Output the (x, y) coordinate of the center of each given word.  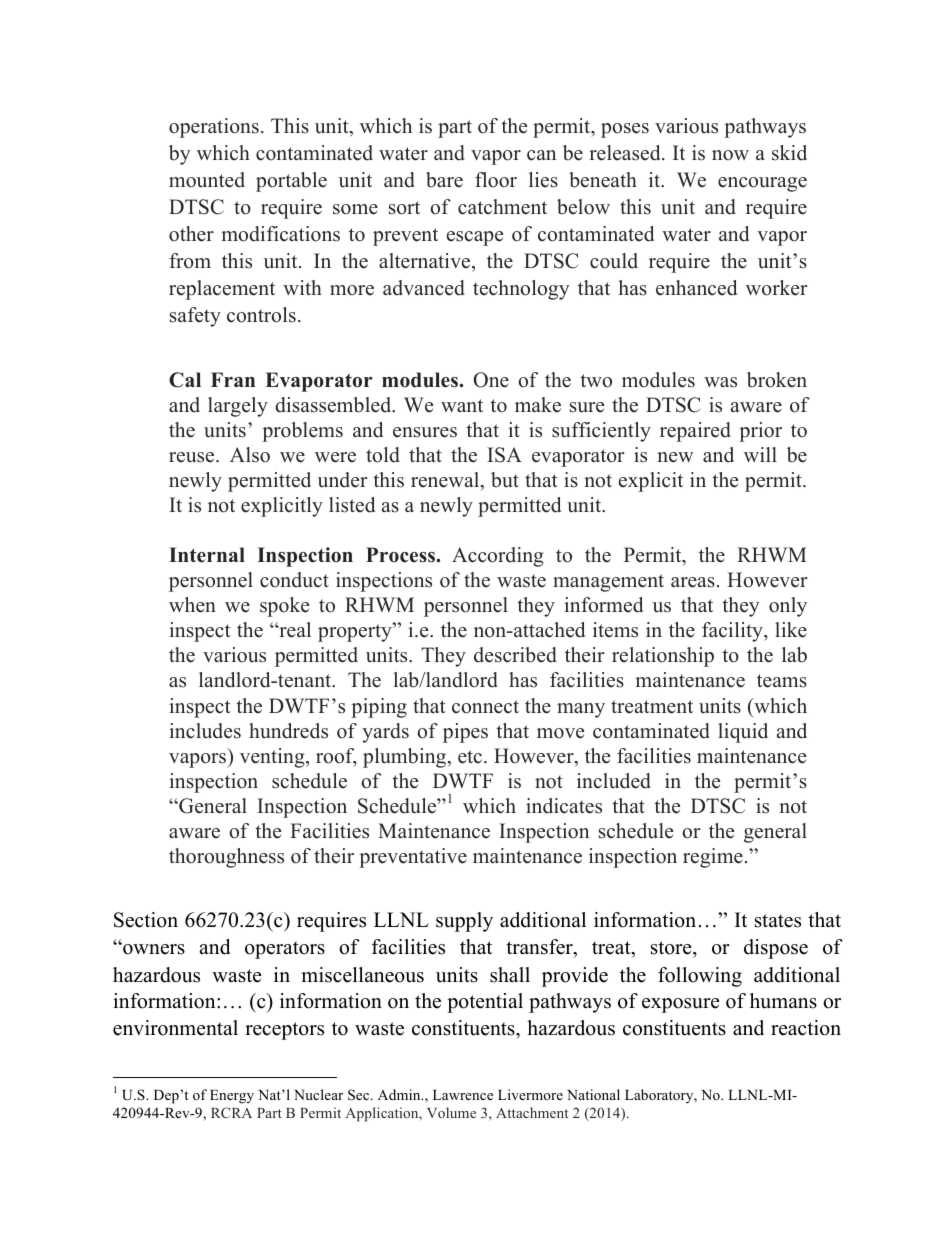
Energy (232, 1097)
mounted (207, 180)
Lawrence (463, 1095)
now (730, 155)
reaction (806, 1028)
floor (496, 180)
